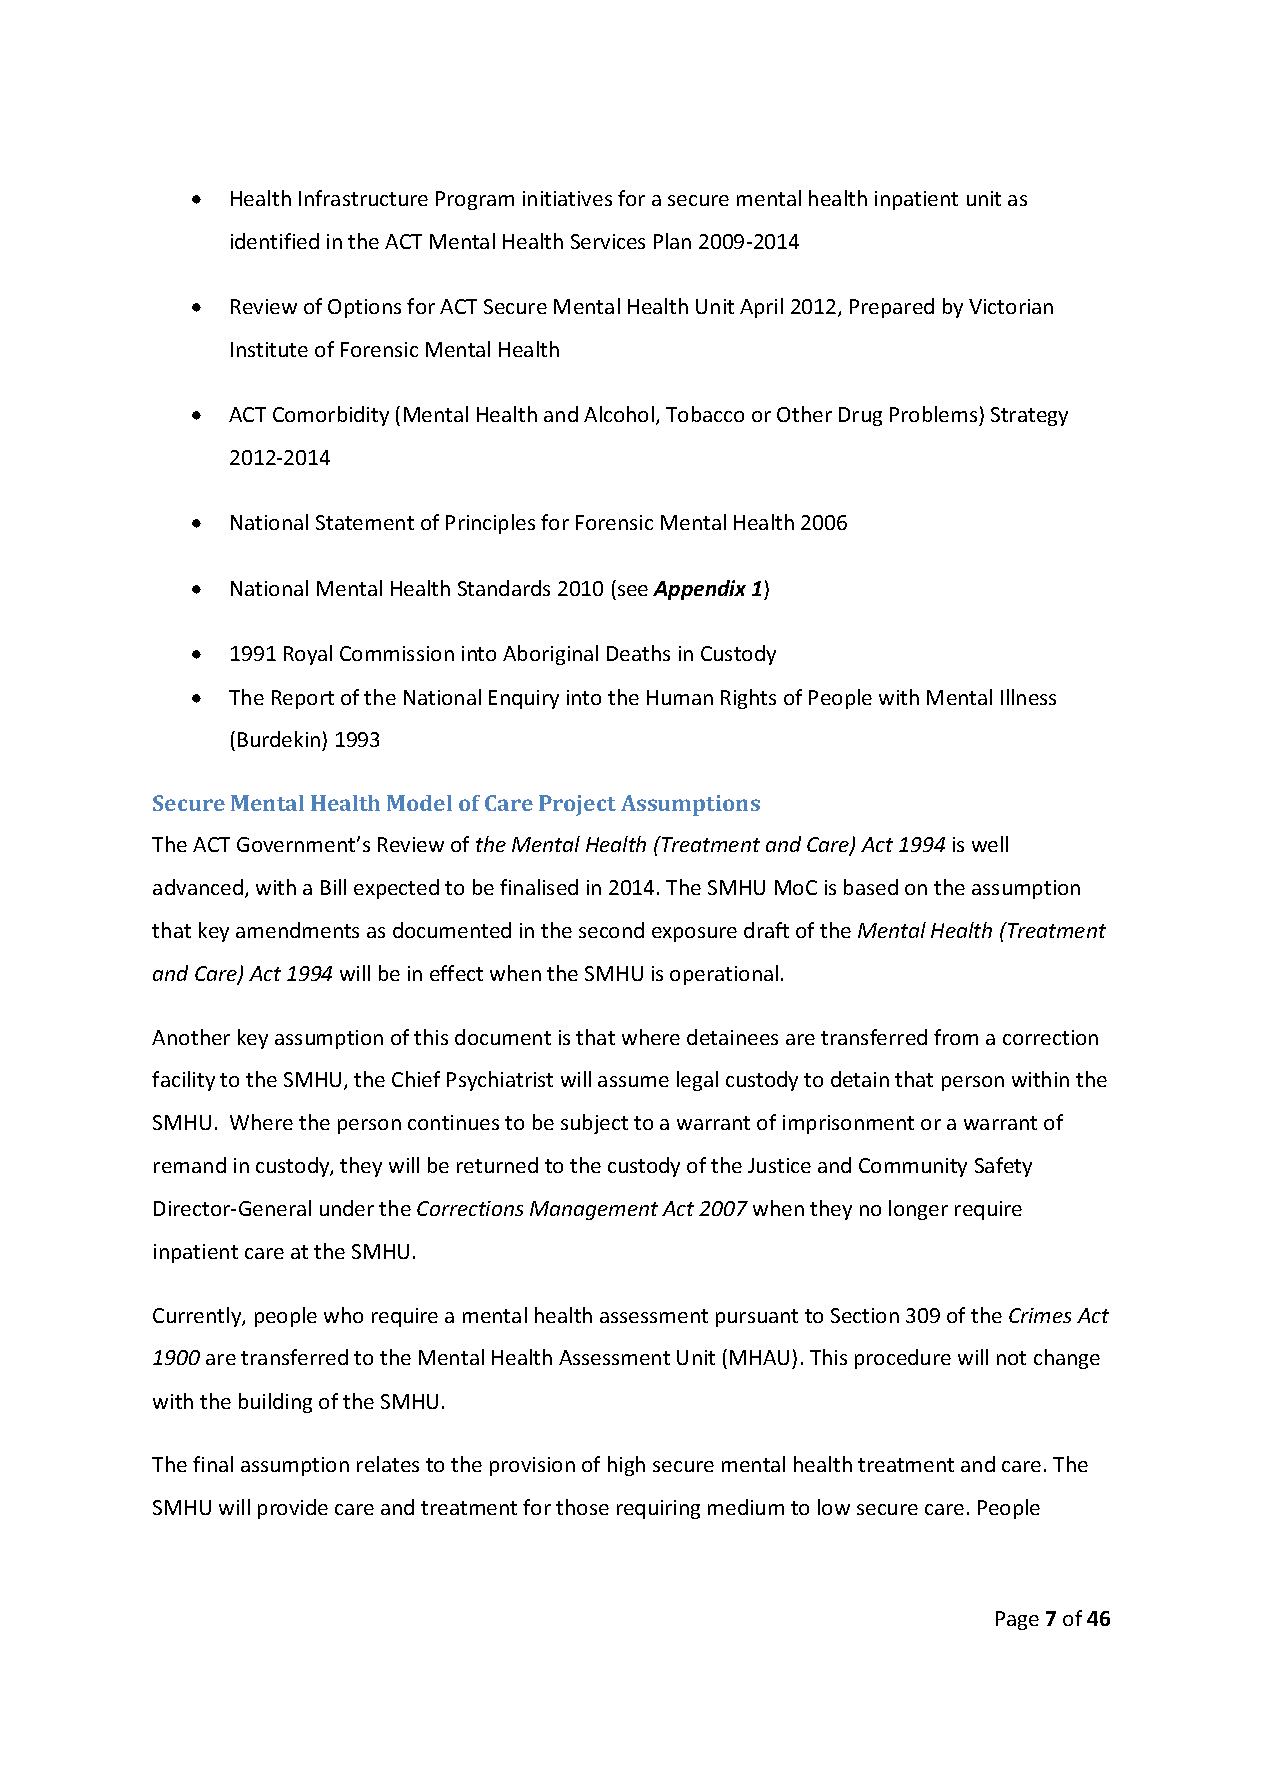  What do you see at coordinates (275, 241) in the image?
I see `identified` at bounding box center [275, 241].
